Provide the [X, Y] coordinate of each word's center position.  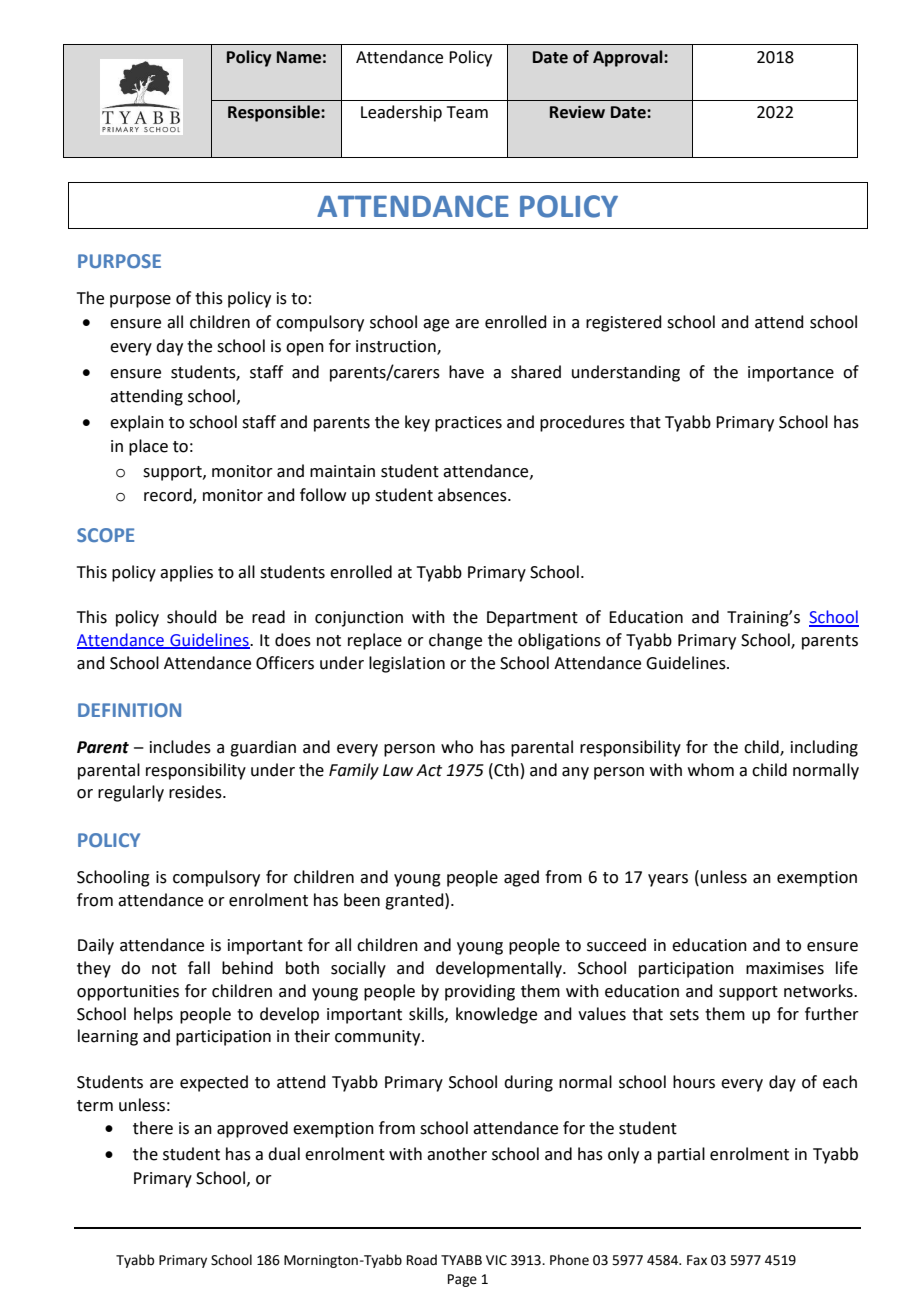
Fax [697, 1260]
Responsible [275, 113]
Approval [629, 58]
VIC [496, 1260]
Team [467, 112]
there [153, 1128]
